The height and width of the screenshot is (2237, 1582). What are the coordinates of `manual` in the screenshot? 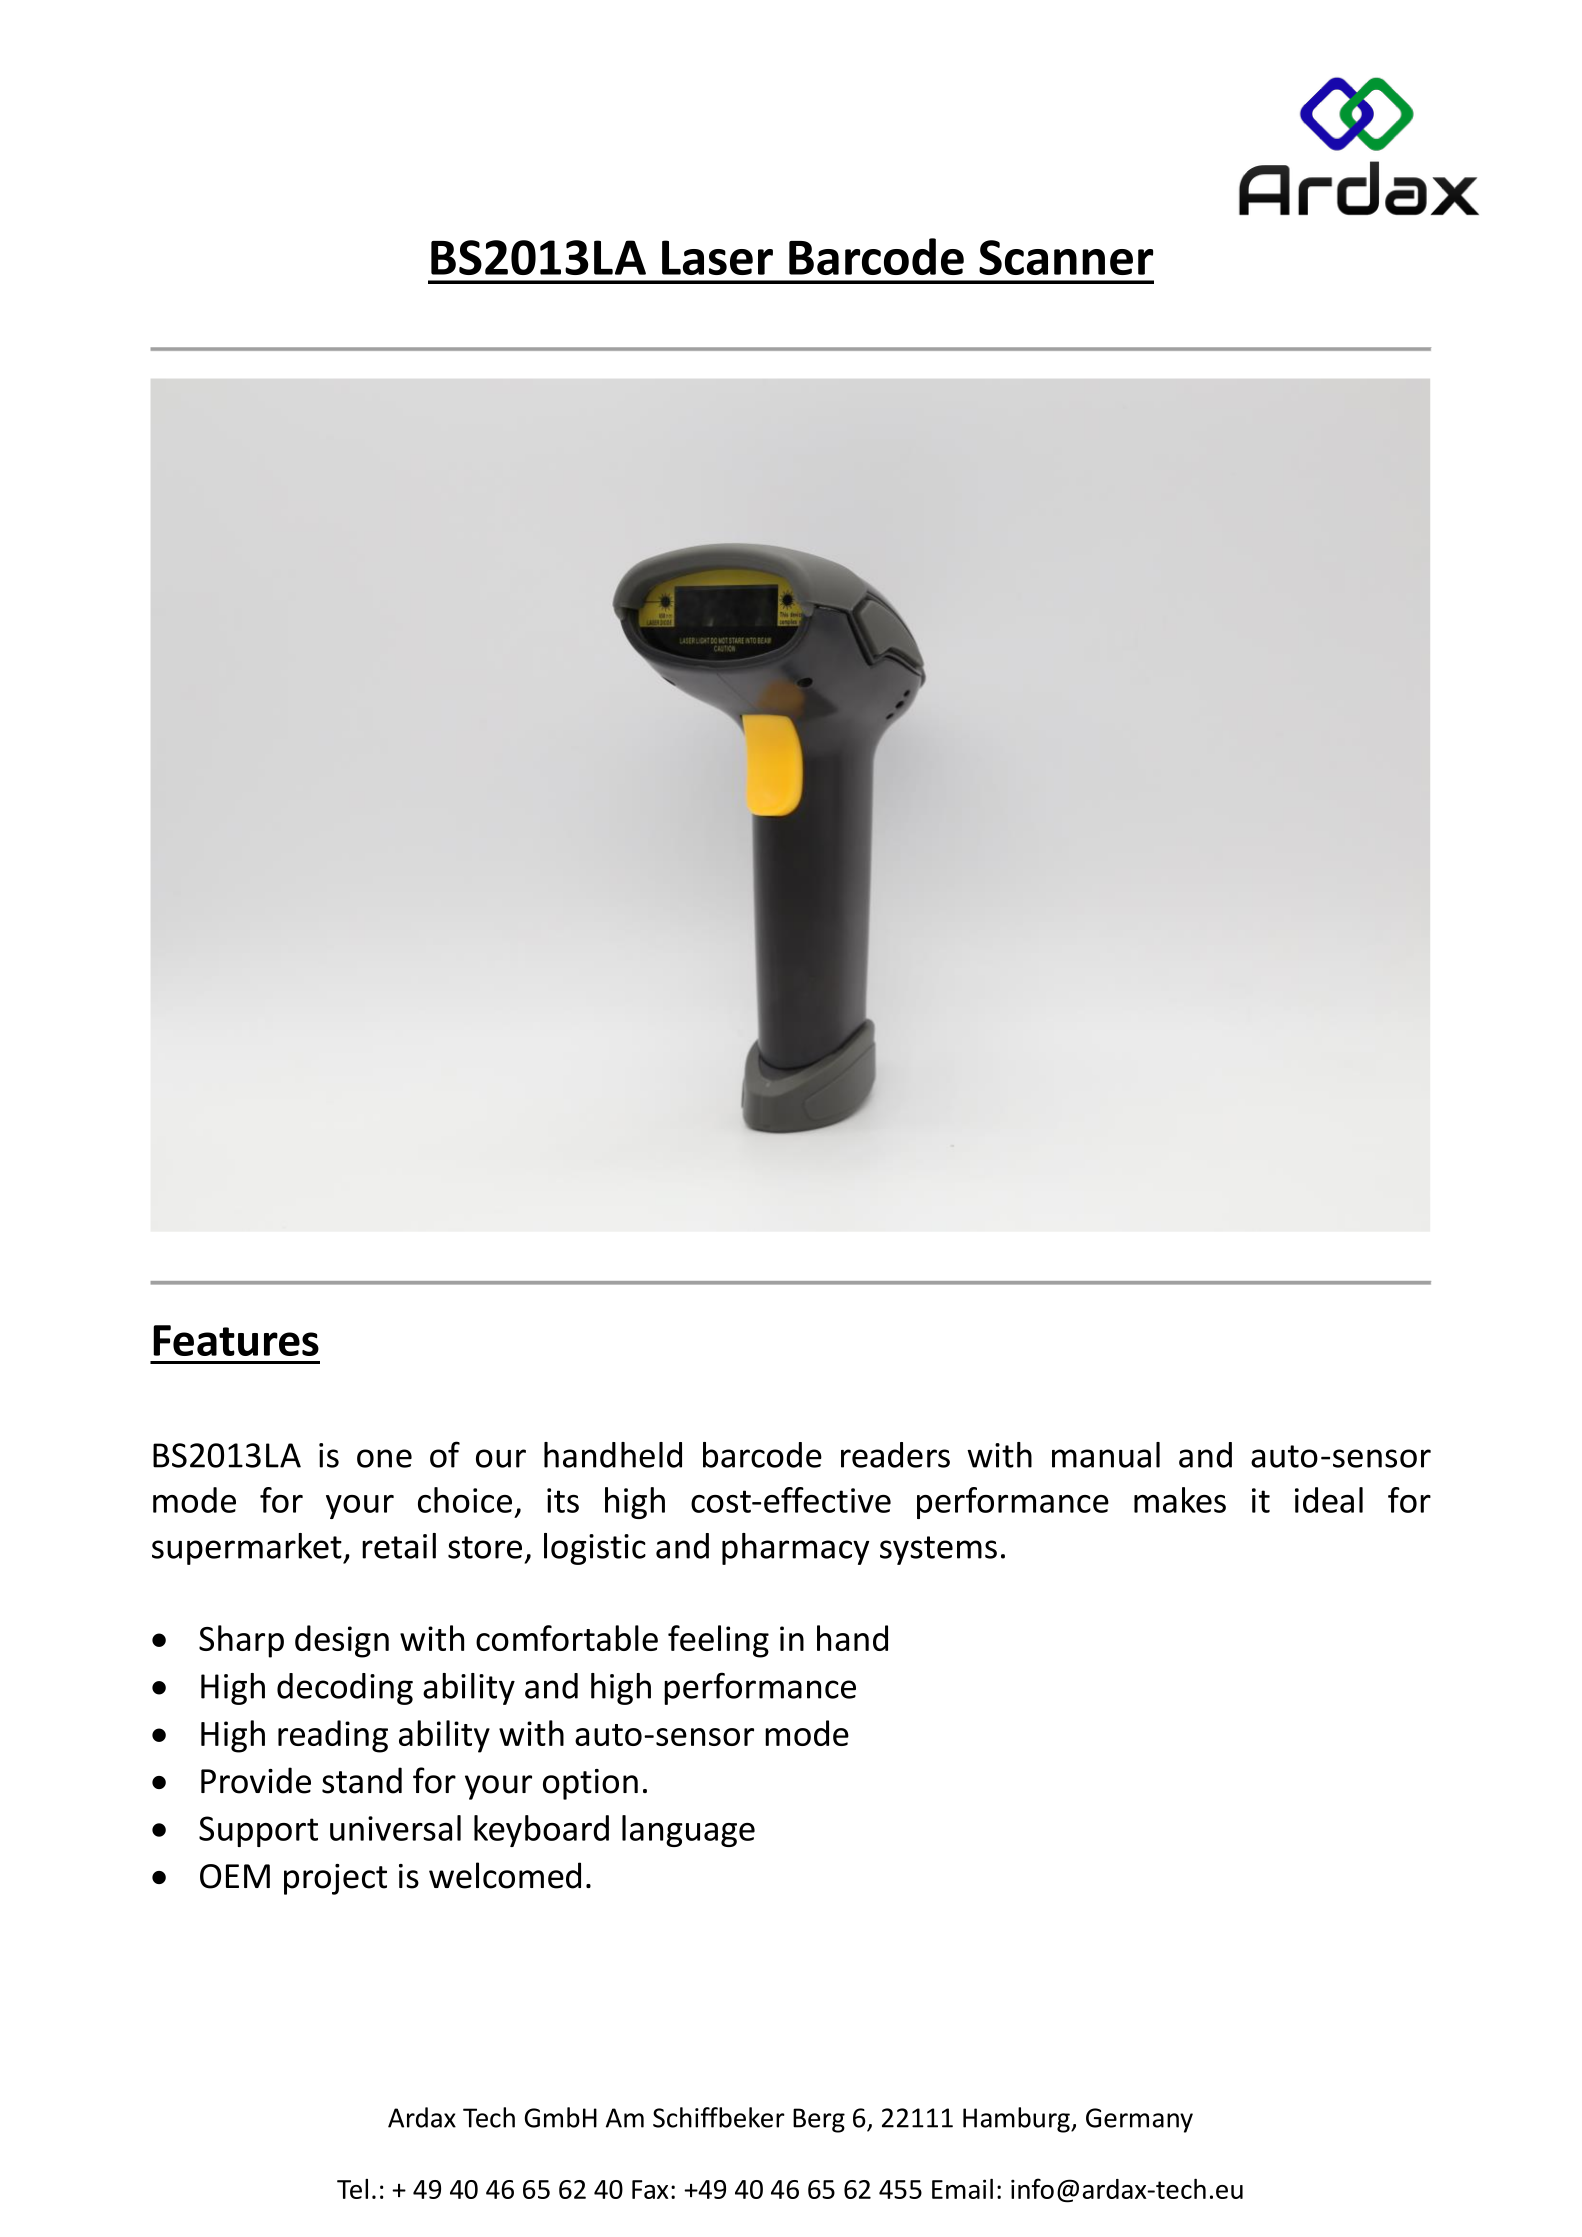 It's located at (1106, 1455).
